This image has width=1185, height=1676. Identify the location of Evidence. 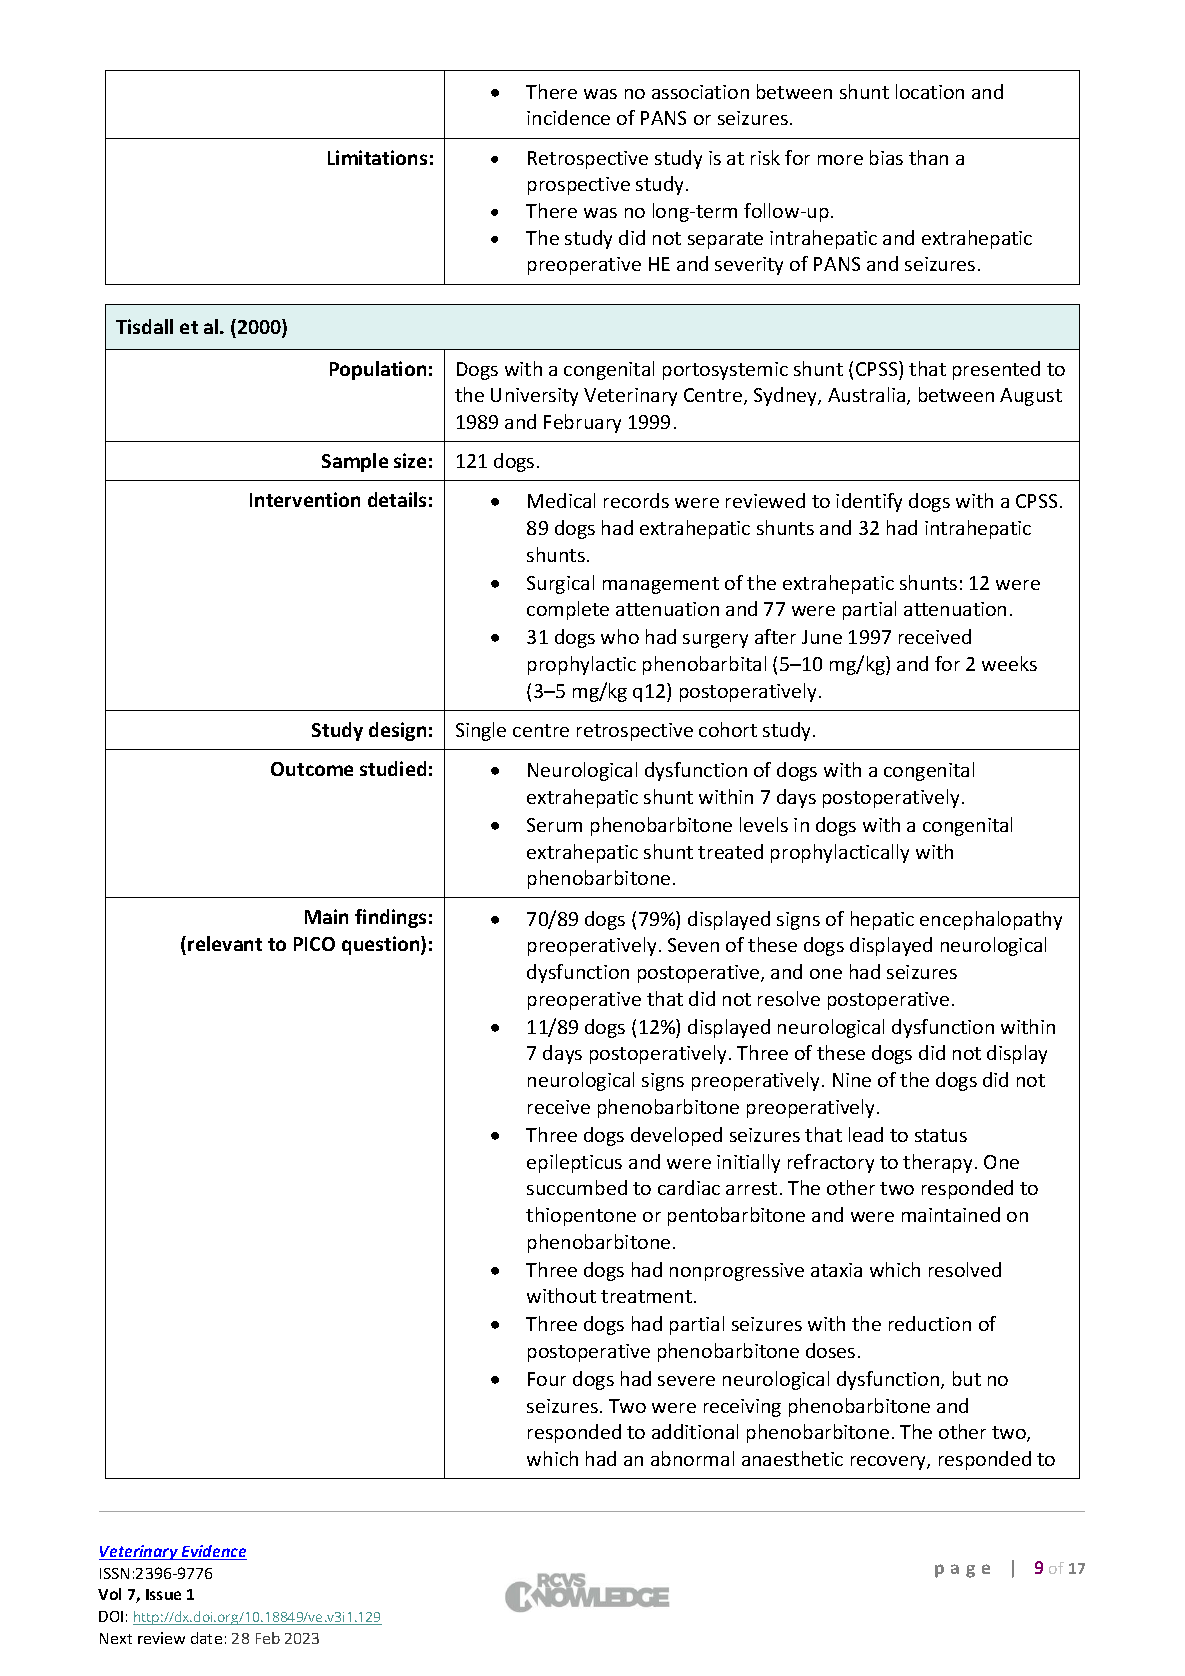
(213, 1552).
